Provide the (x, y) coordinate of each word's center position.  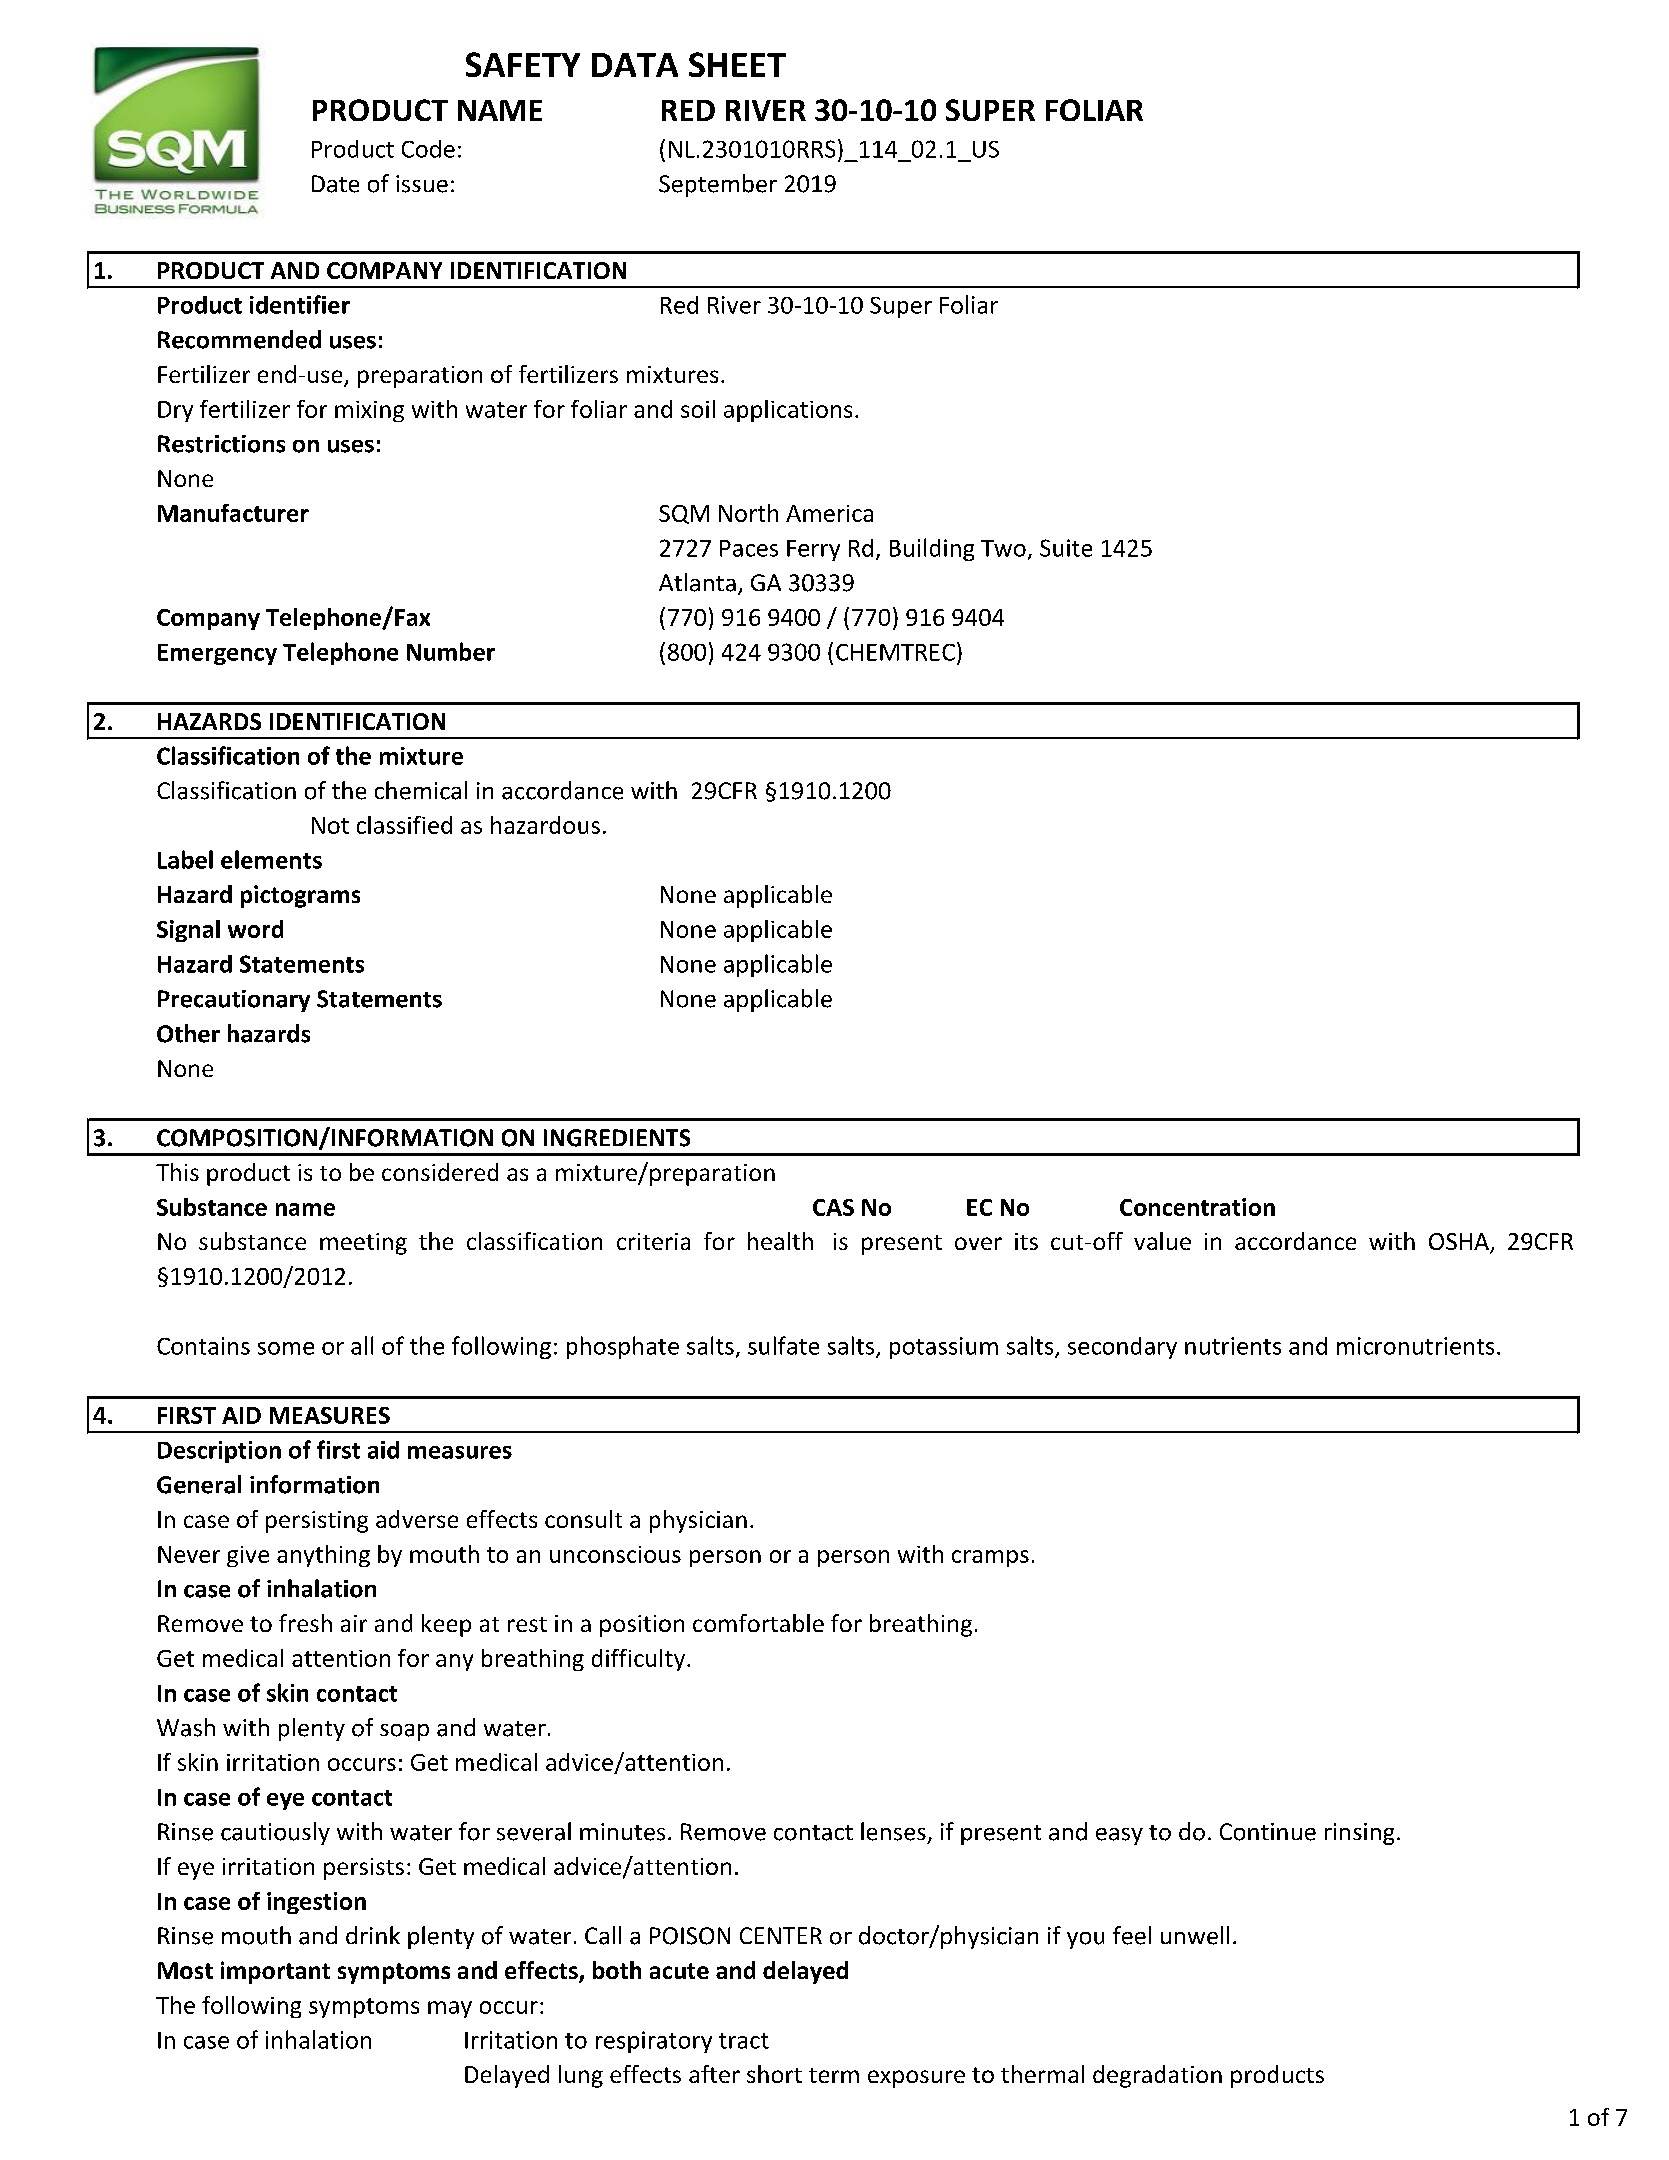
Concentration (1197, 1207)
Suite (1066, 548)
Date (335, 184)
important (275, 1972)
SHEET (737, 64)
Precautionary (234, 1001)
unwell (1195, 1935)
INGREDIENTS (617, 1138)
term (834, 2075)
